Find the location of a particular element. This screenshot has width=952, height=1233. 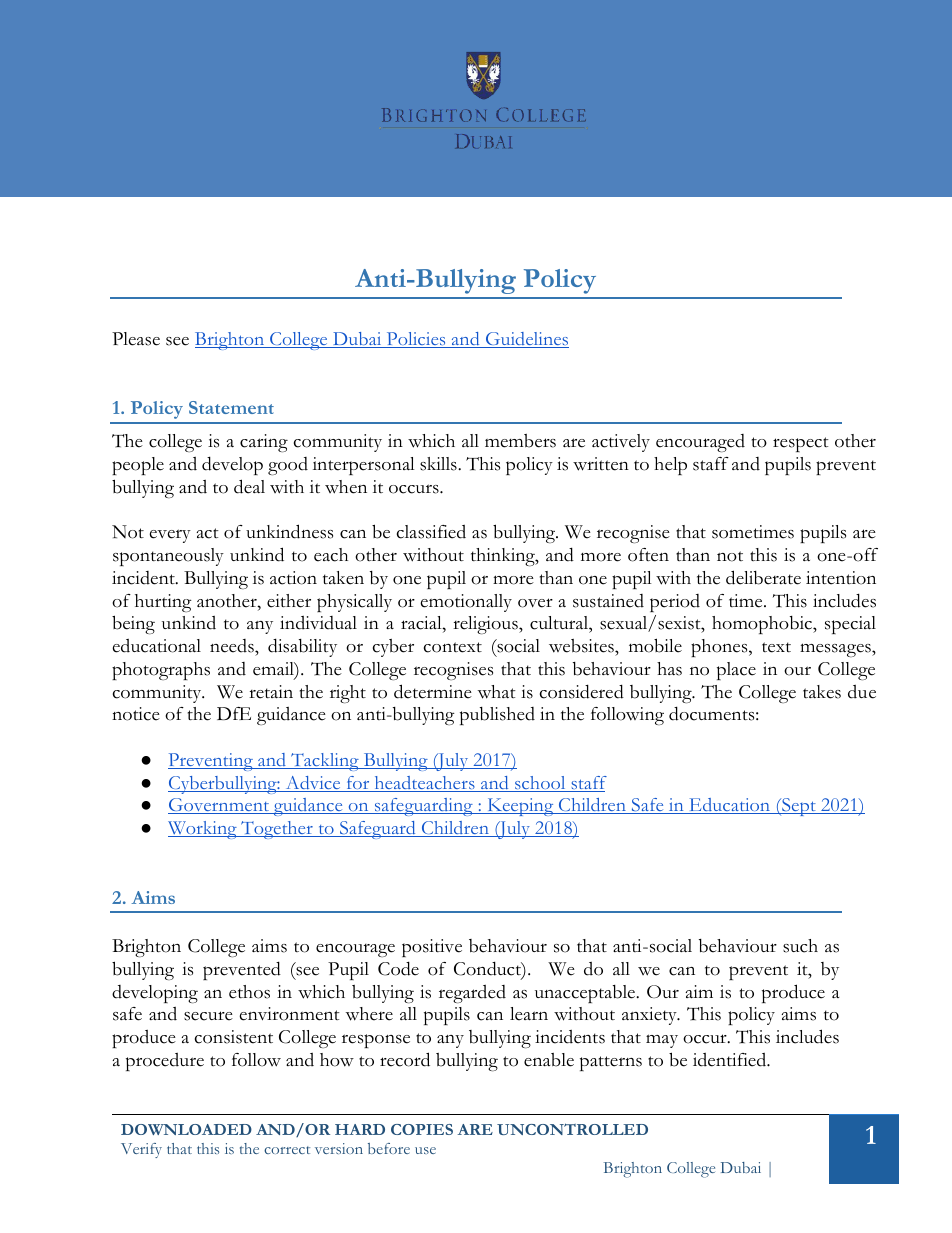

may is located at coordinates (662, 1041).
